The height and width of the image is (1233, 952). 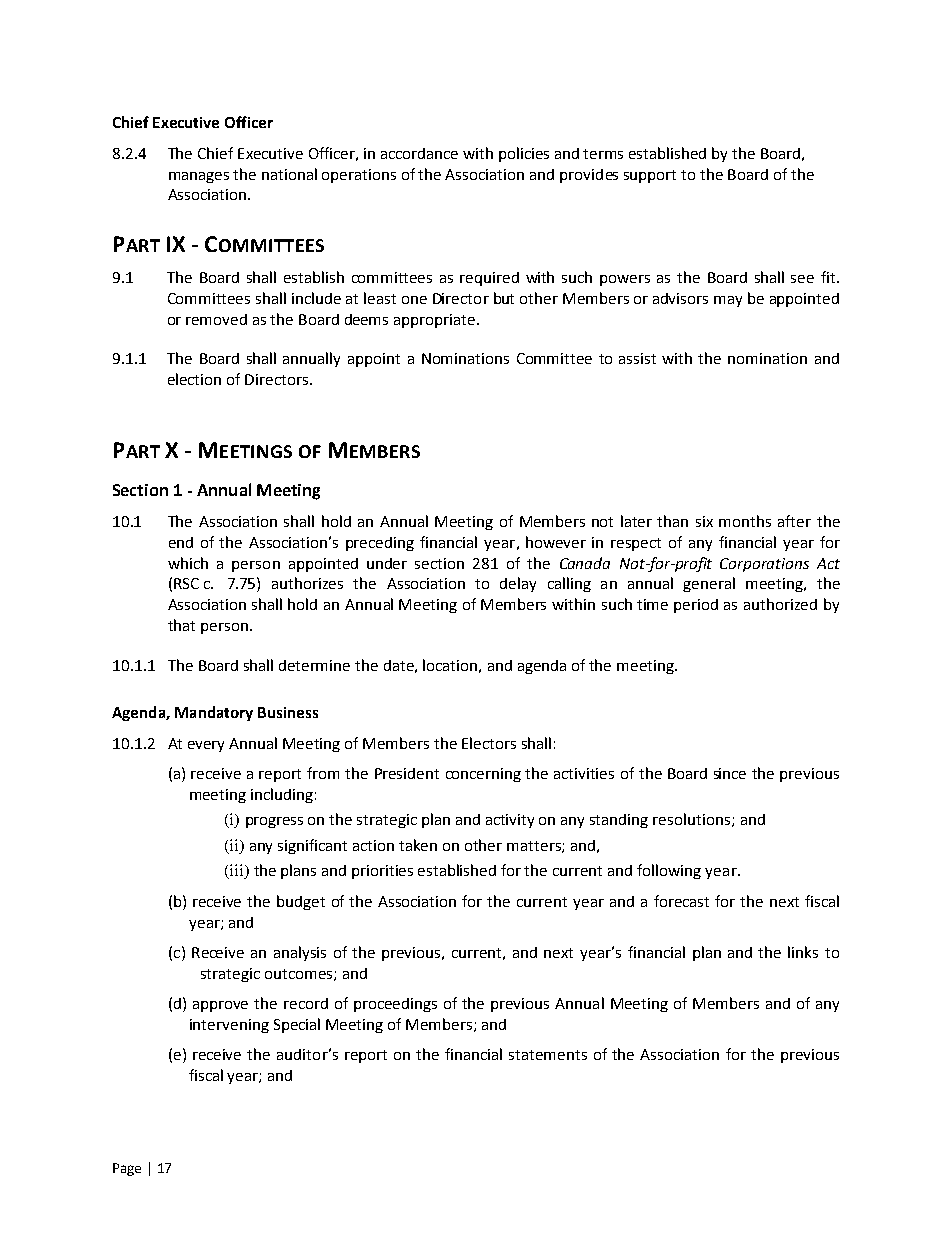 I want to click on manages, so click(x=199, y=177).
